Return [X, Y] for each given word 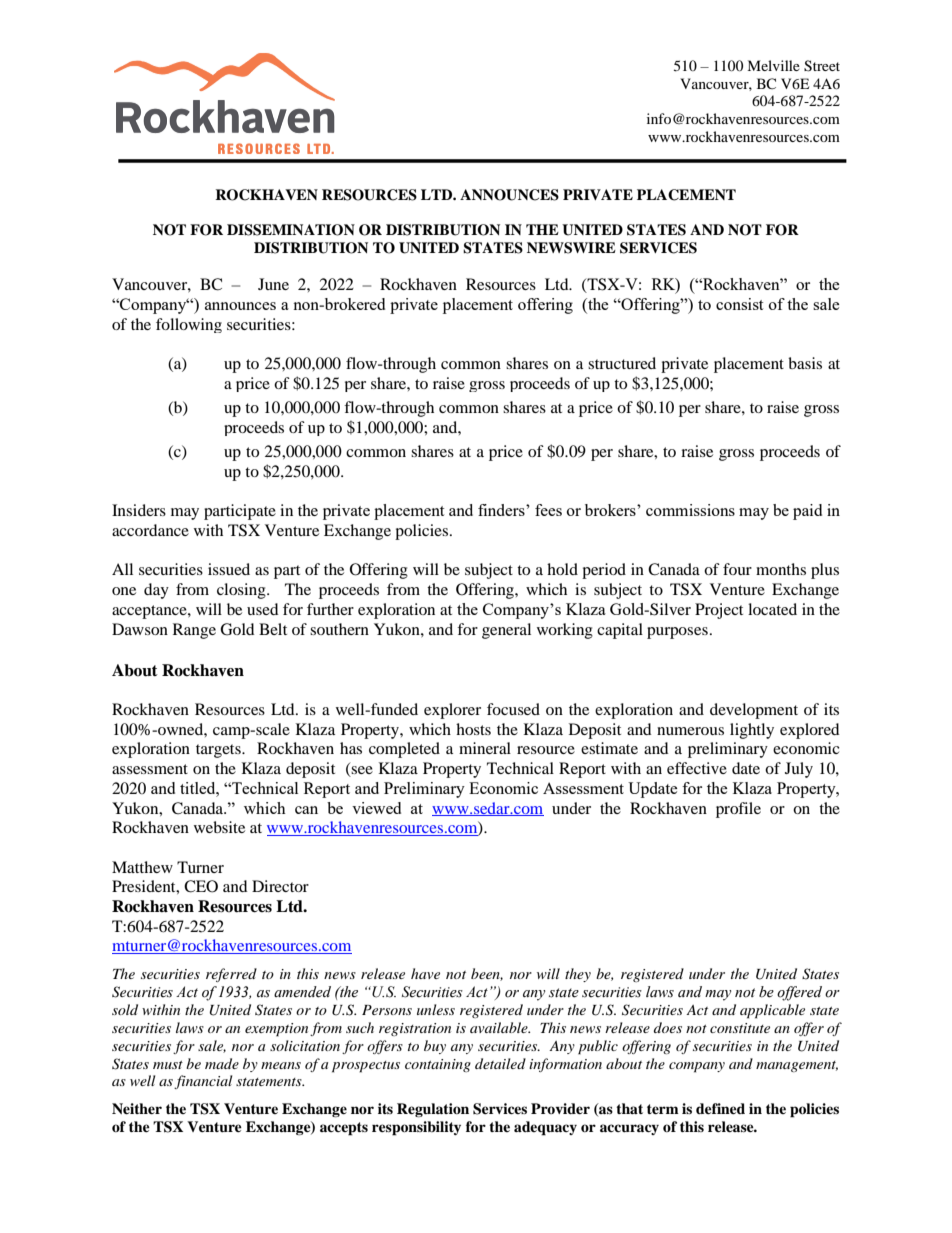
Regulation [433, 1110]
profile [738, 810]
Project [719, 611]
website [219, 827]
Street [822, 66]
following [189, 325]
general [506, 631]
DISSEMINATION [291, 230]
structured [622, 363]
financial [203, 1082]
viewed [376, 808]
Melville [773, 65]
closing [242, 591]
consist [739, 304]
